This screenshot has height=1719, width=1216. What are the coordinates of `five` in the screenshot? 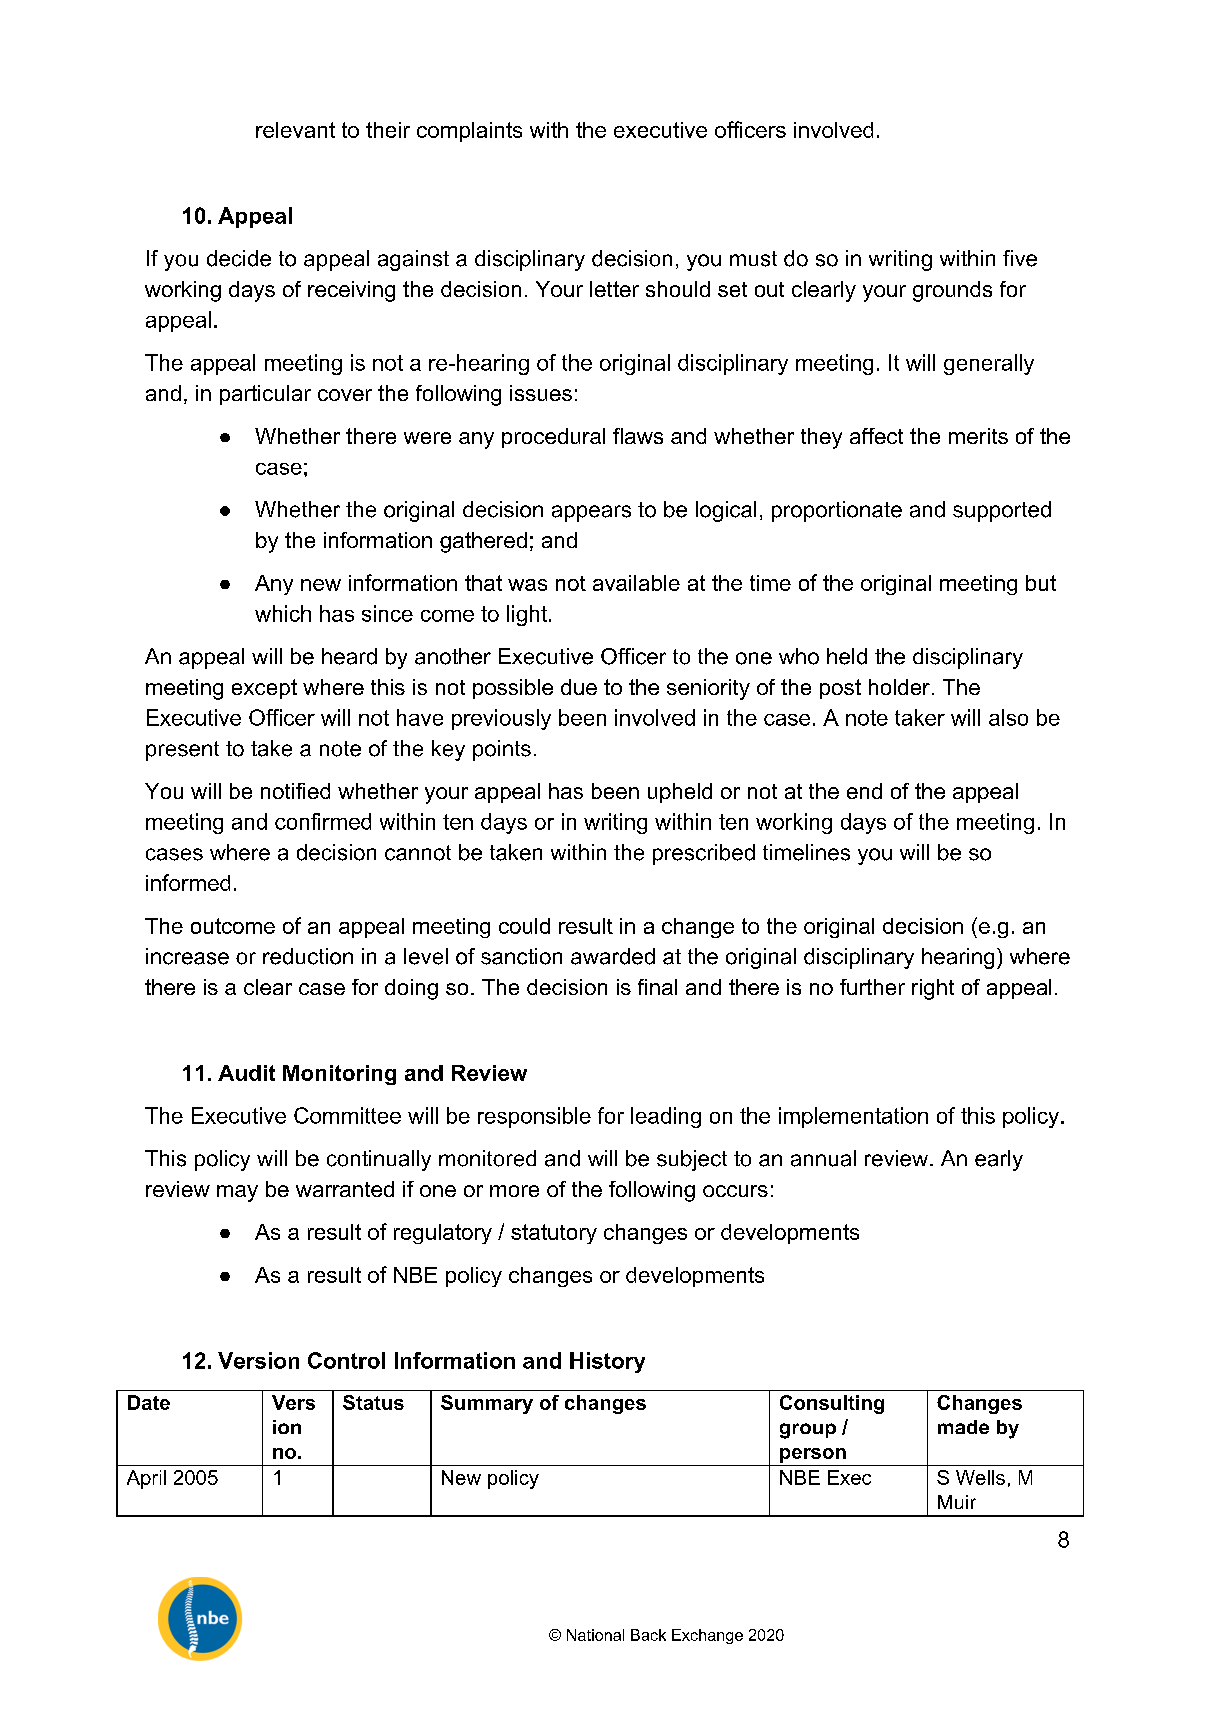 It's located at (1020, 258).
